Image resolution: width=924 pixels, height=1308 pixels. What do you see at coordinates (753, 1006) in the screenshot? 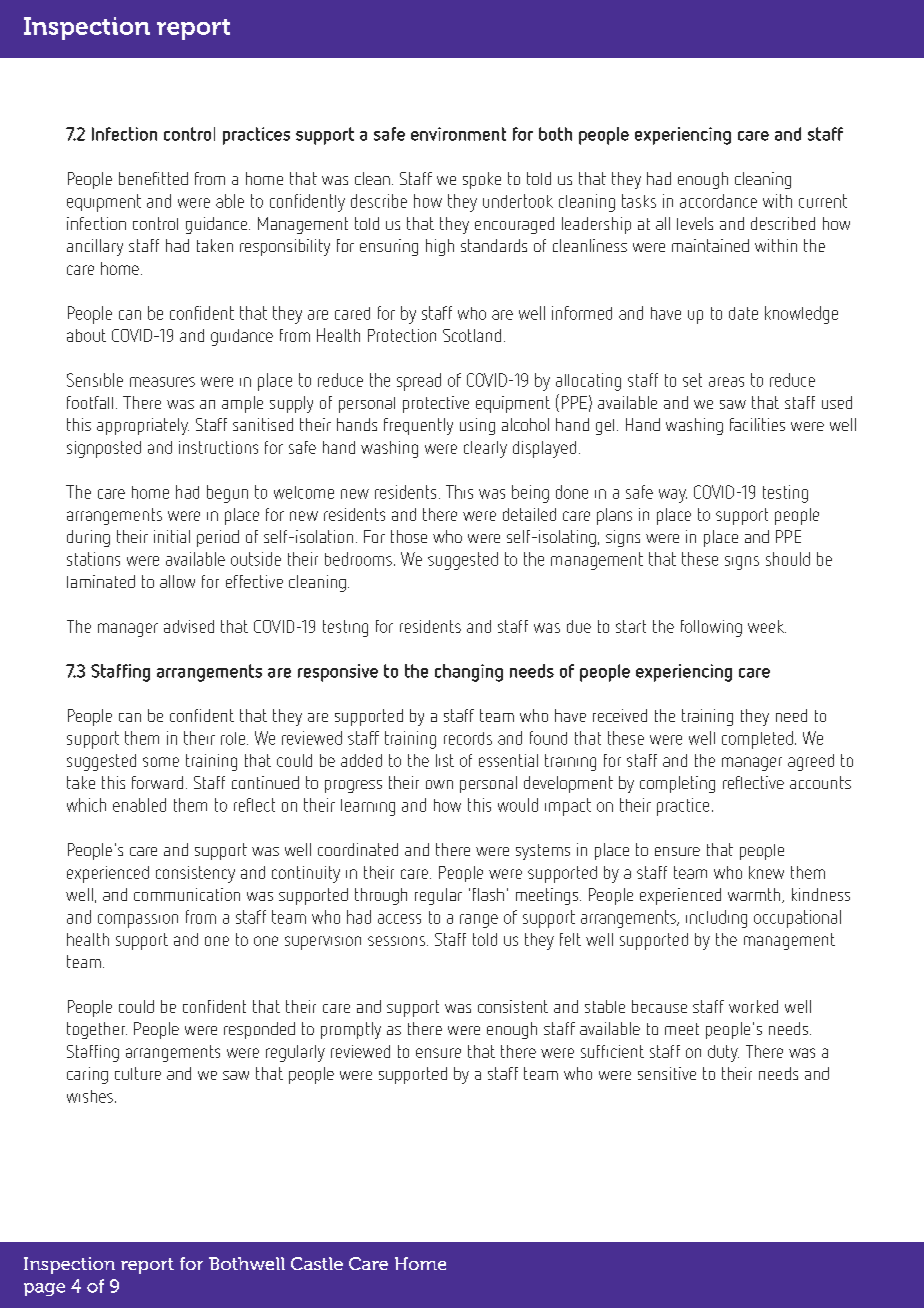
I see `worked` at bounding box center [753, 1006].
